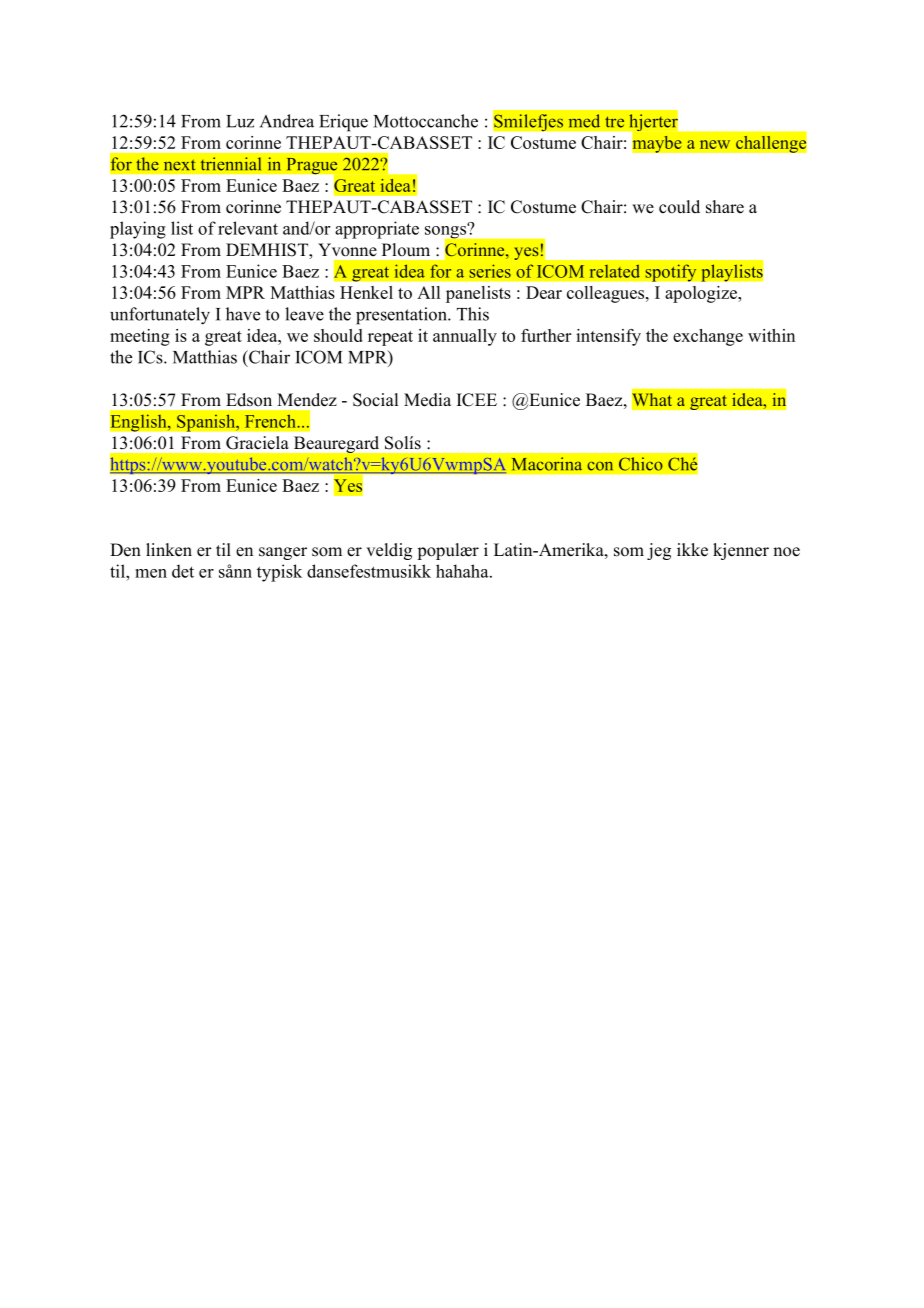 The height and width of the screenshot is (1308, 924). Describe the element at coordinates (249, 400) in the screenshot. I see `Edson` at that location.
